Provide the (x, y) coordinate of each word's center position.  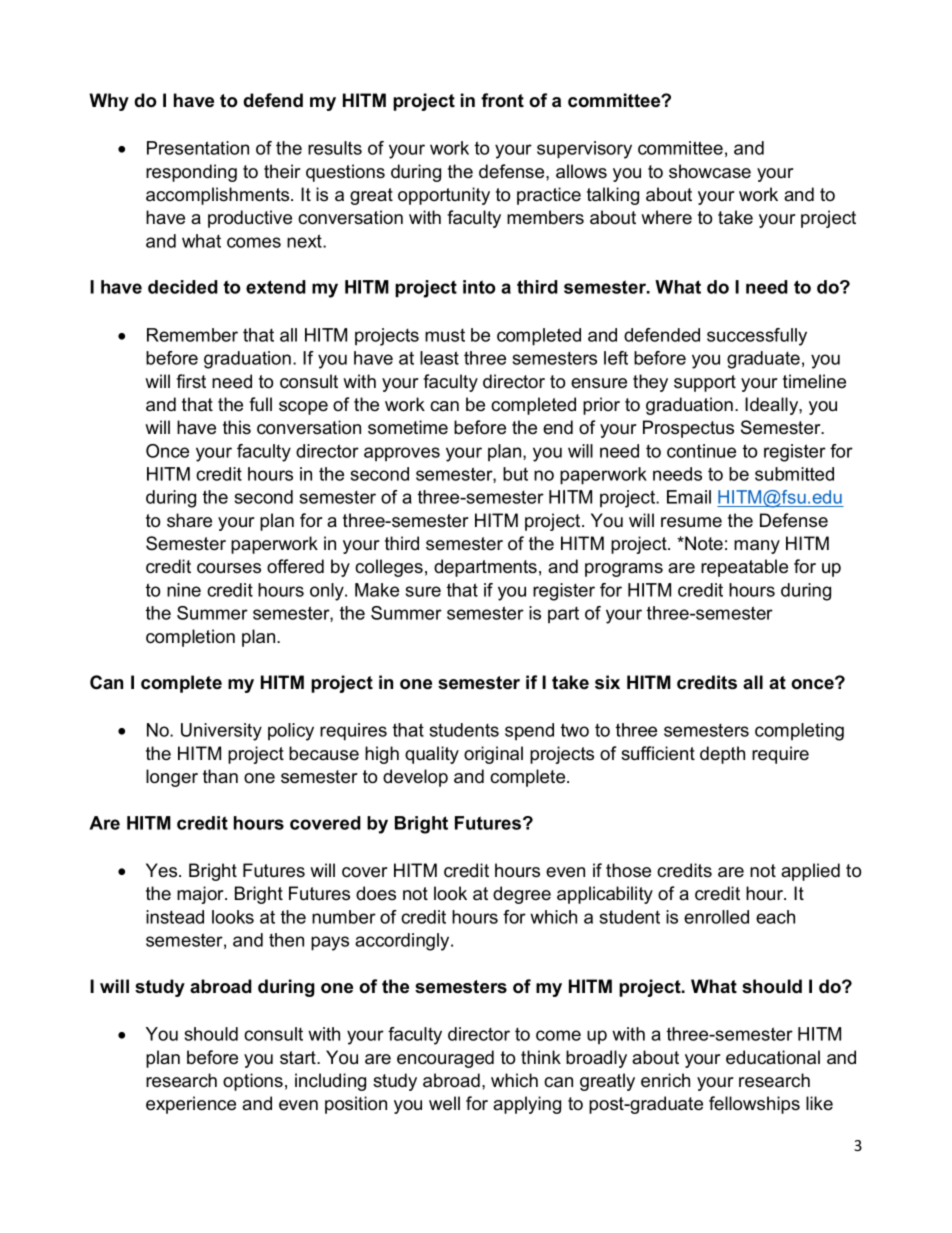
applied (810, 872)
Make (377, 590)
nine (184, 590)
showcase (710, 171)
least (439, 358)
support (705, 383)
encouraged (445, 1059)
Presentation (198, 148)
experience (191, 1105)
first (191, 381)
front (502, 100)
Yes (163, 870)
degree (522, 895)
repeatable (744, 568)
